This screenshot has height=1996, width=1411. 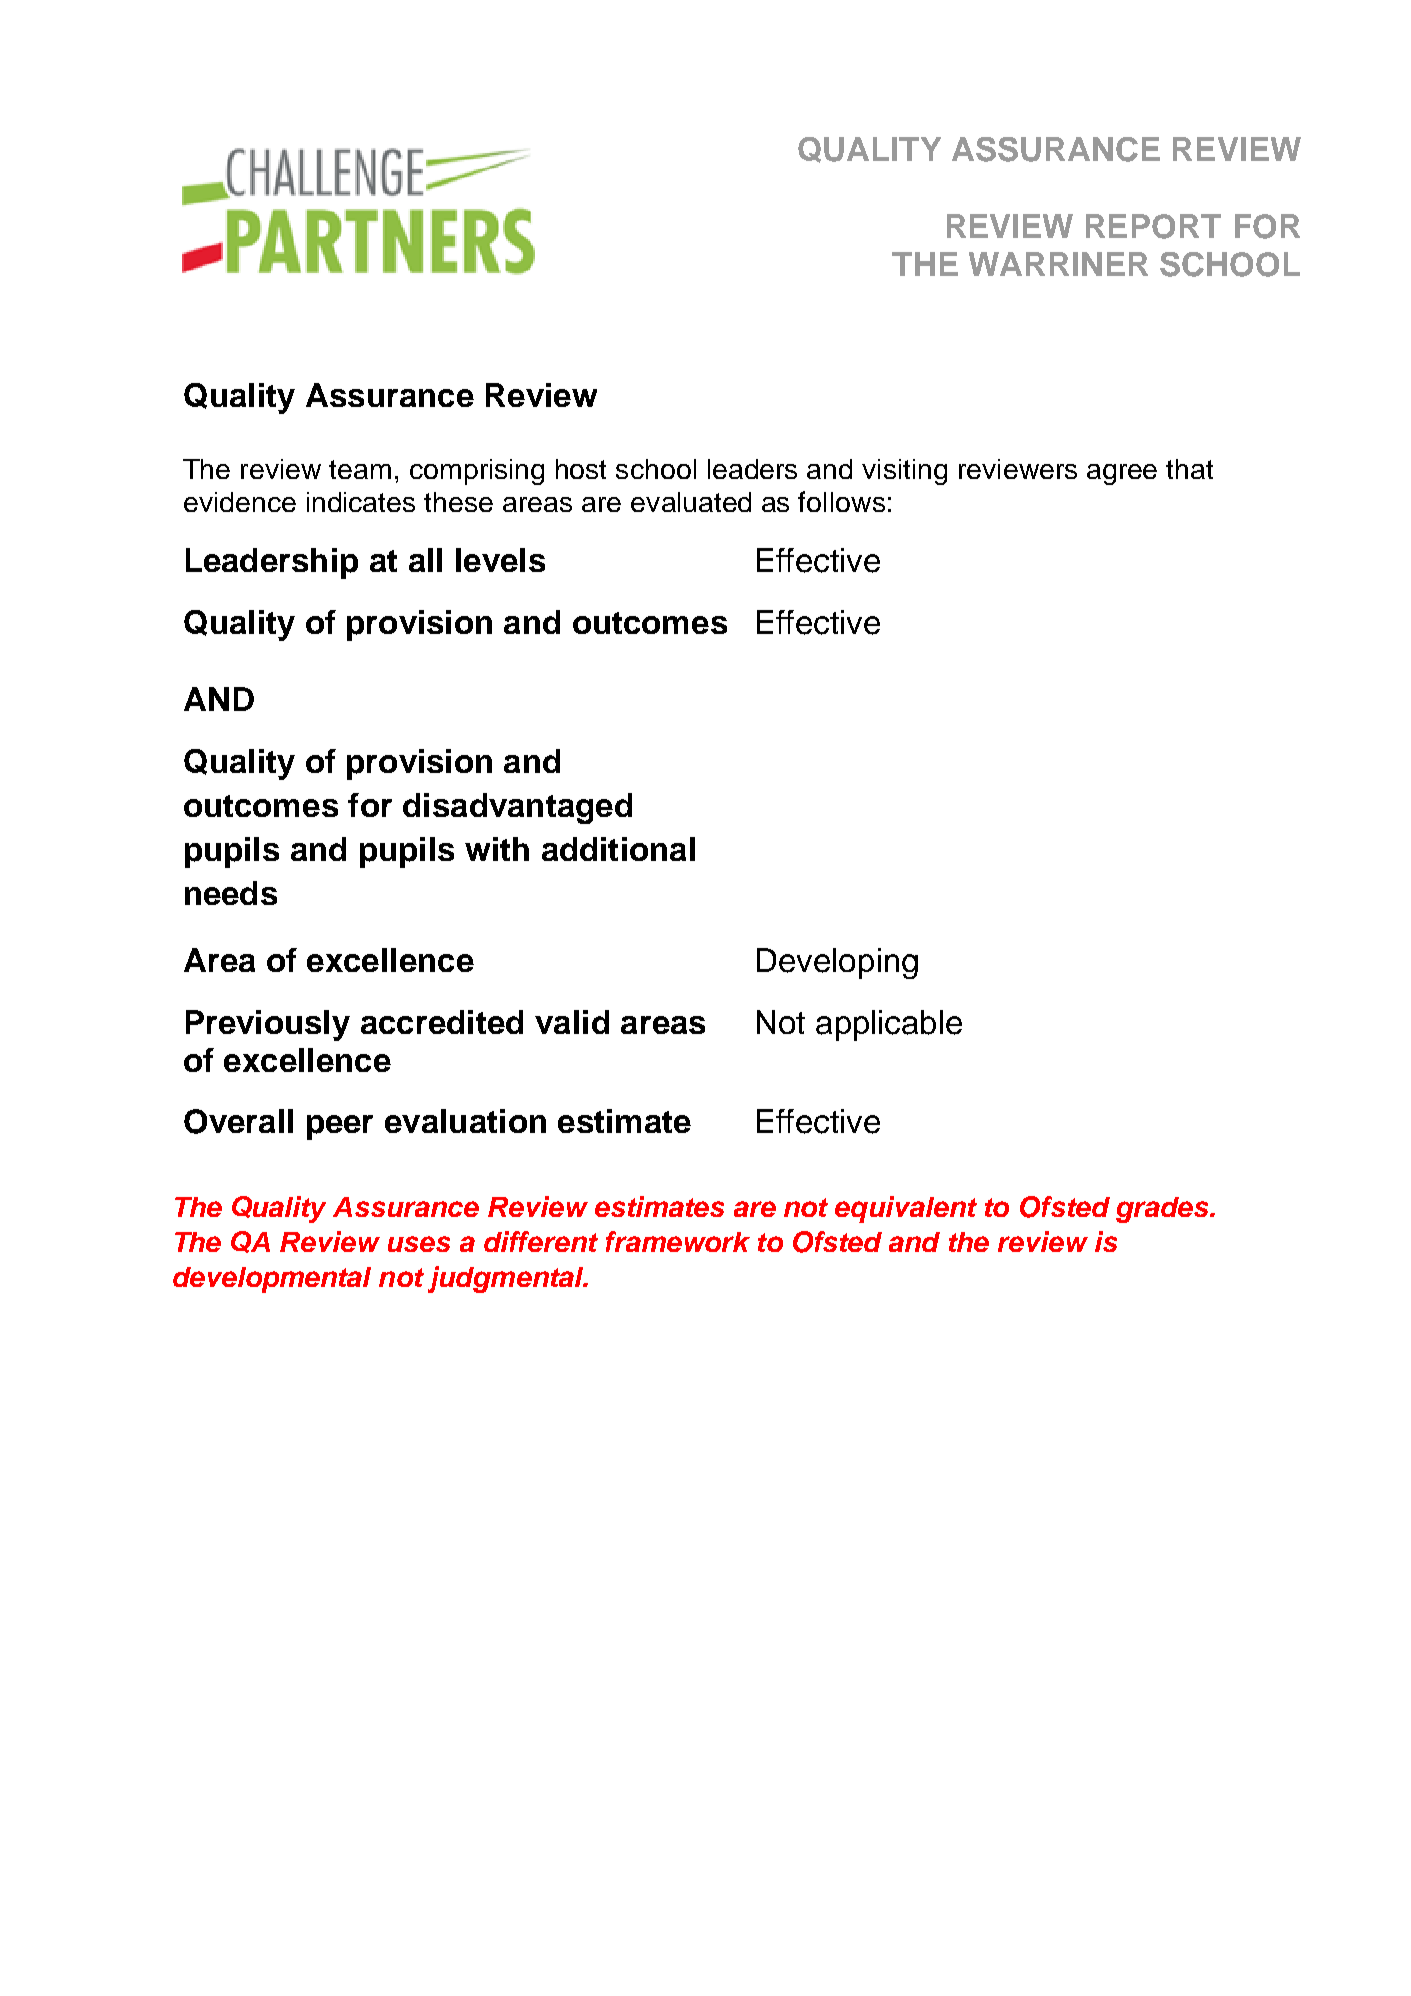 I want to click on indicates, so click(x=361, y=502).
